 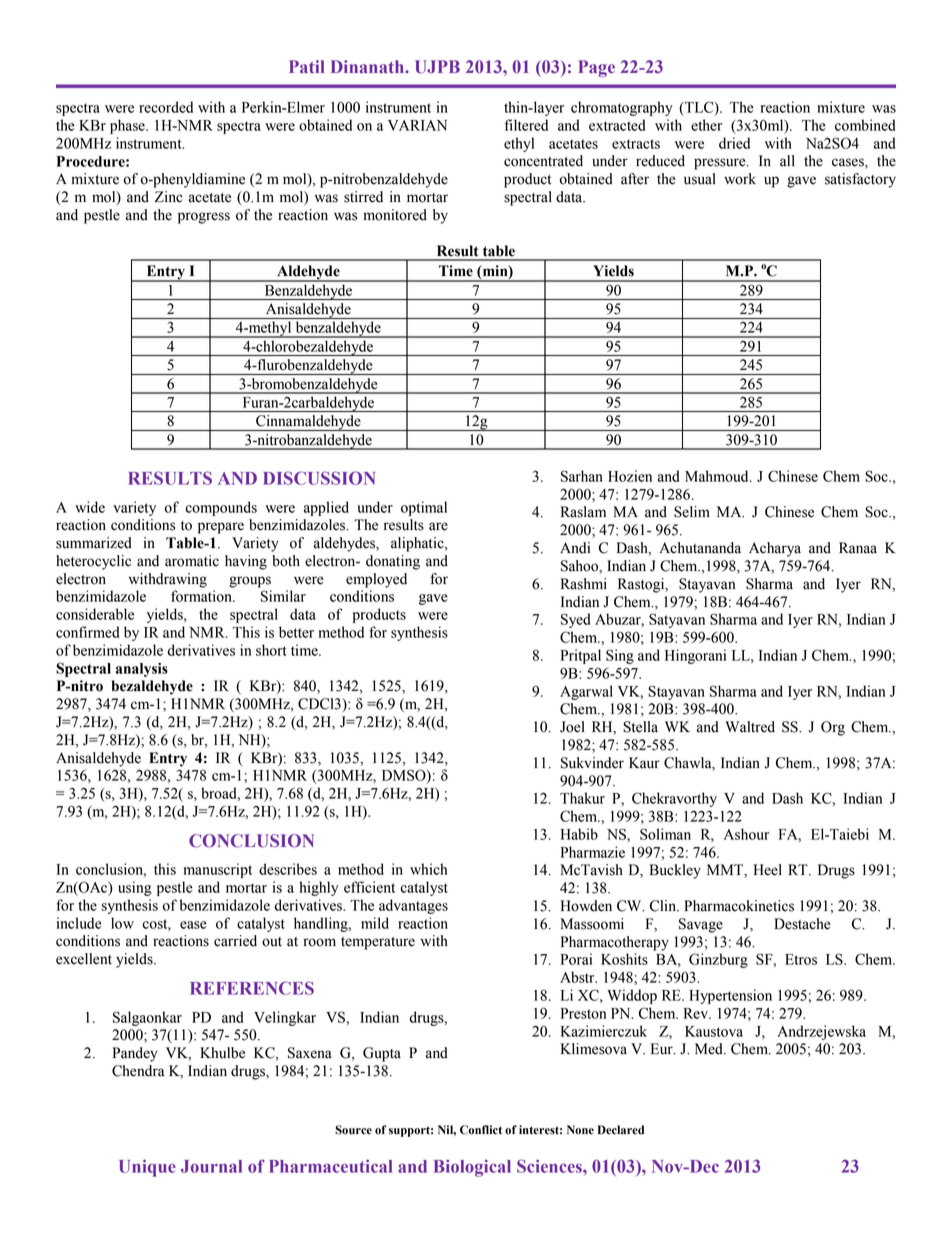 What do you see at coordinates (582, 798) in the screenshot?
I see `Thakur` at bounding box center [582, 798].
